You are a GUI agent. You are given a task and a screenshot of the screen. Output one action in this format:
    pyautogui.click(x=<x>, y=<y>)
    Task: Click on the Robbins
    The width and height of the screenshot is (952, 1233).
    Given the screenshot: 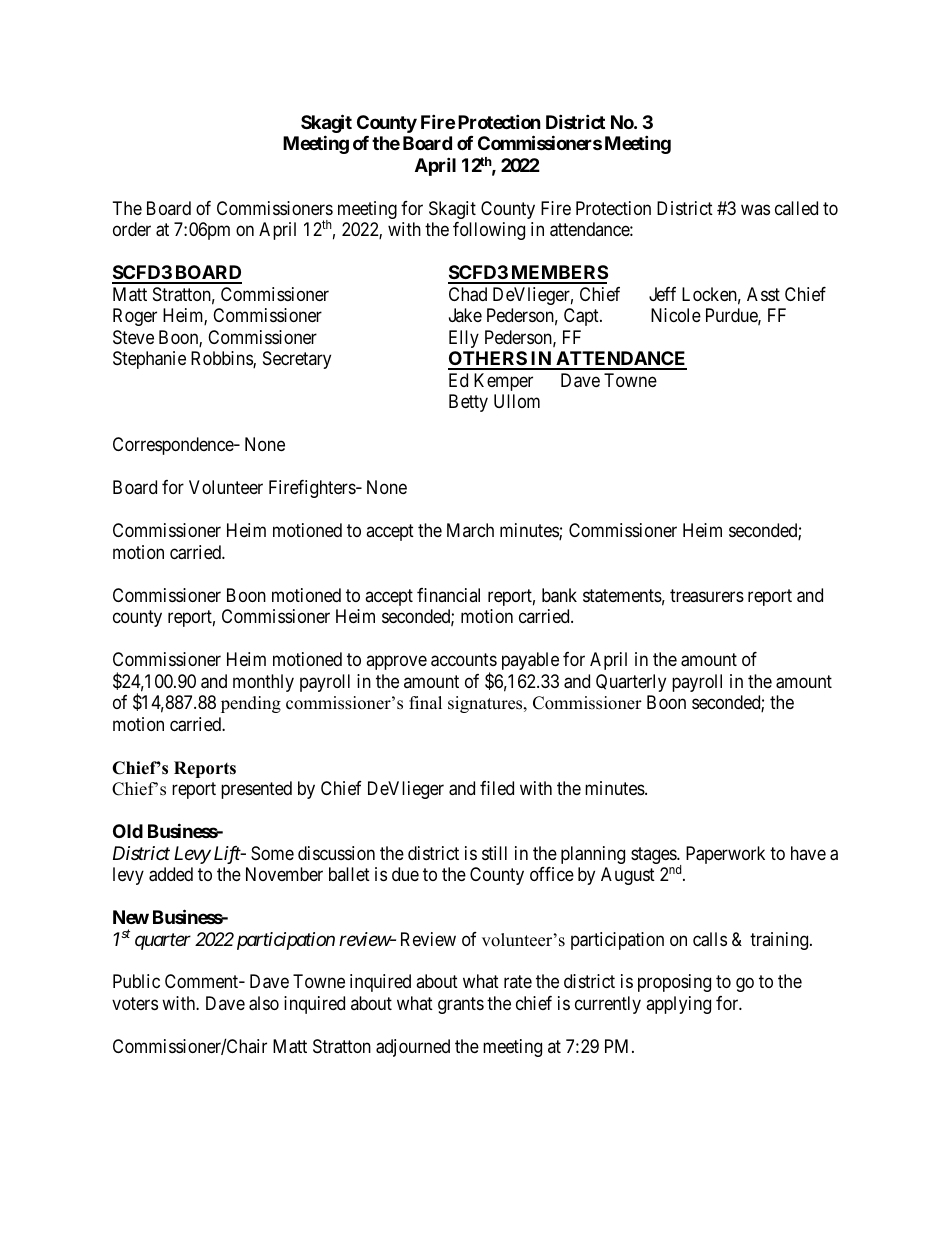 What is the action you would take?
    pyautogui.click(x=222, y=359)
